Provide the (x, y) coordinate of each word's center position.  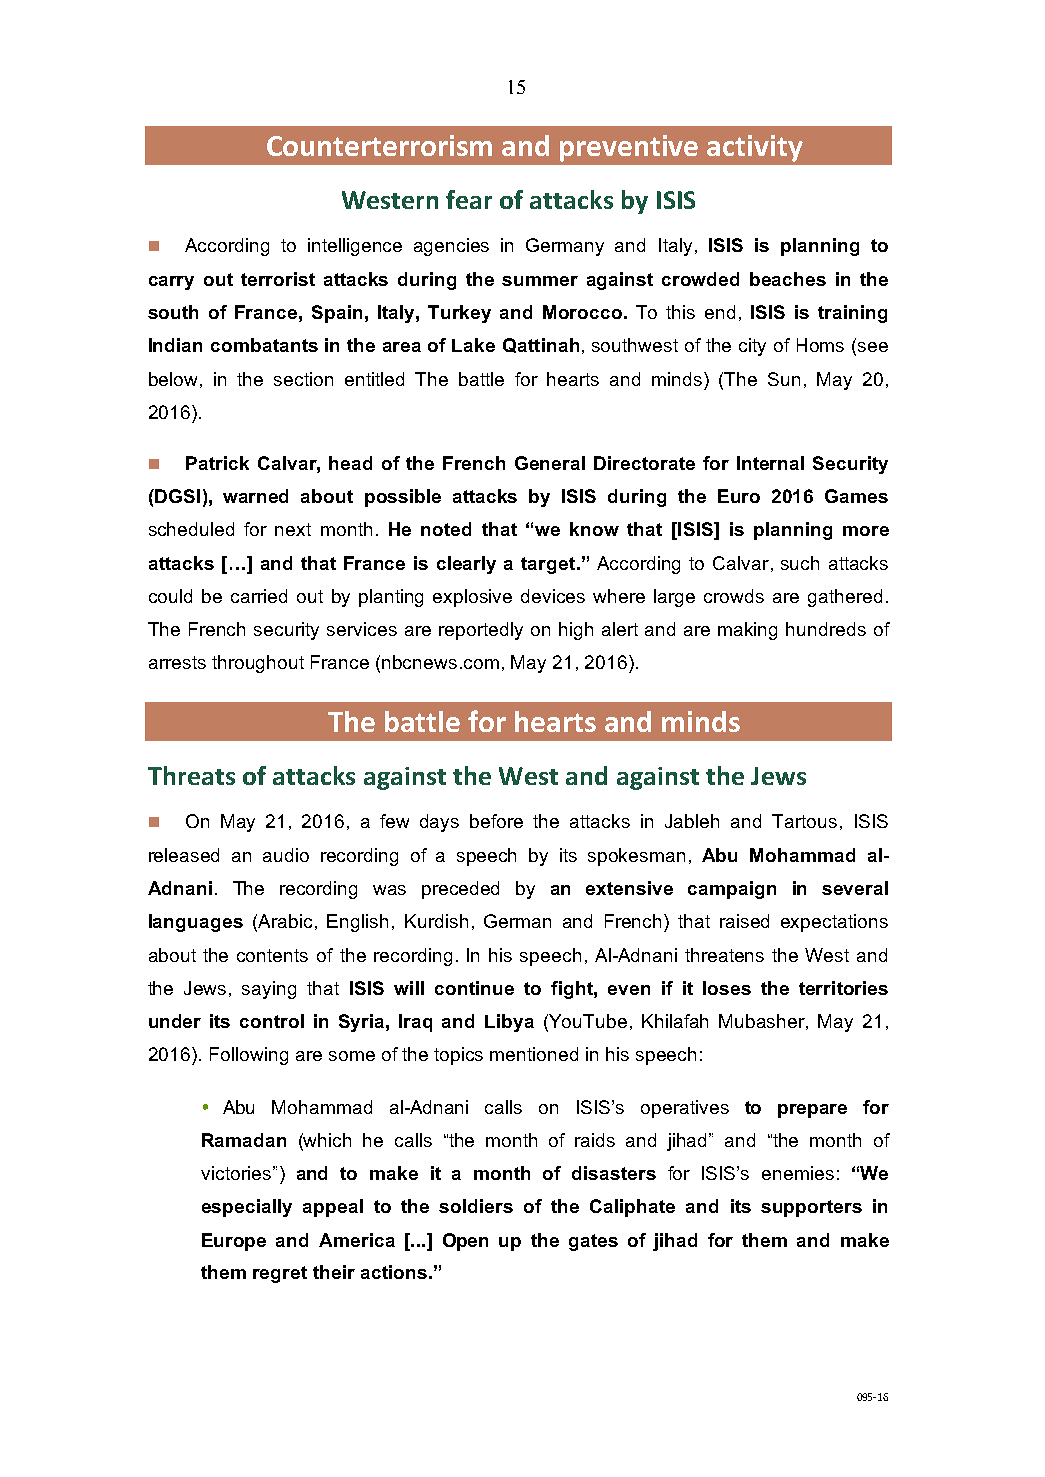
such (800, 563)
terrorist (278, 279)
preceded (460, 890)
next (293, 529)
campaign (732, 890)
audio (286, 855)
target (549, 565)
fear (469, 199)
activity (755, 148)
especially (247, 1208)
